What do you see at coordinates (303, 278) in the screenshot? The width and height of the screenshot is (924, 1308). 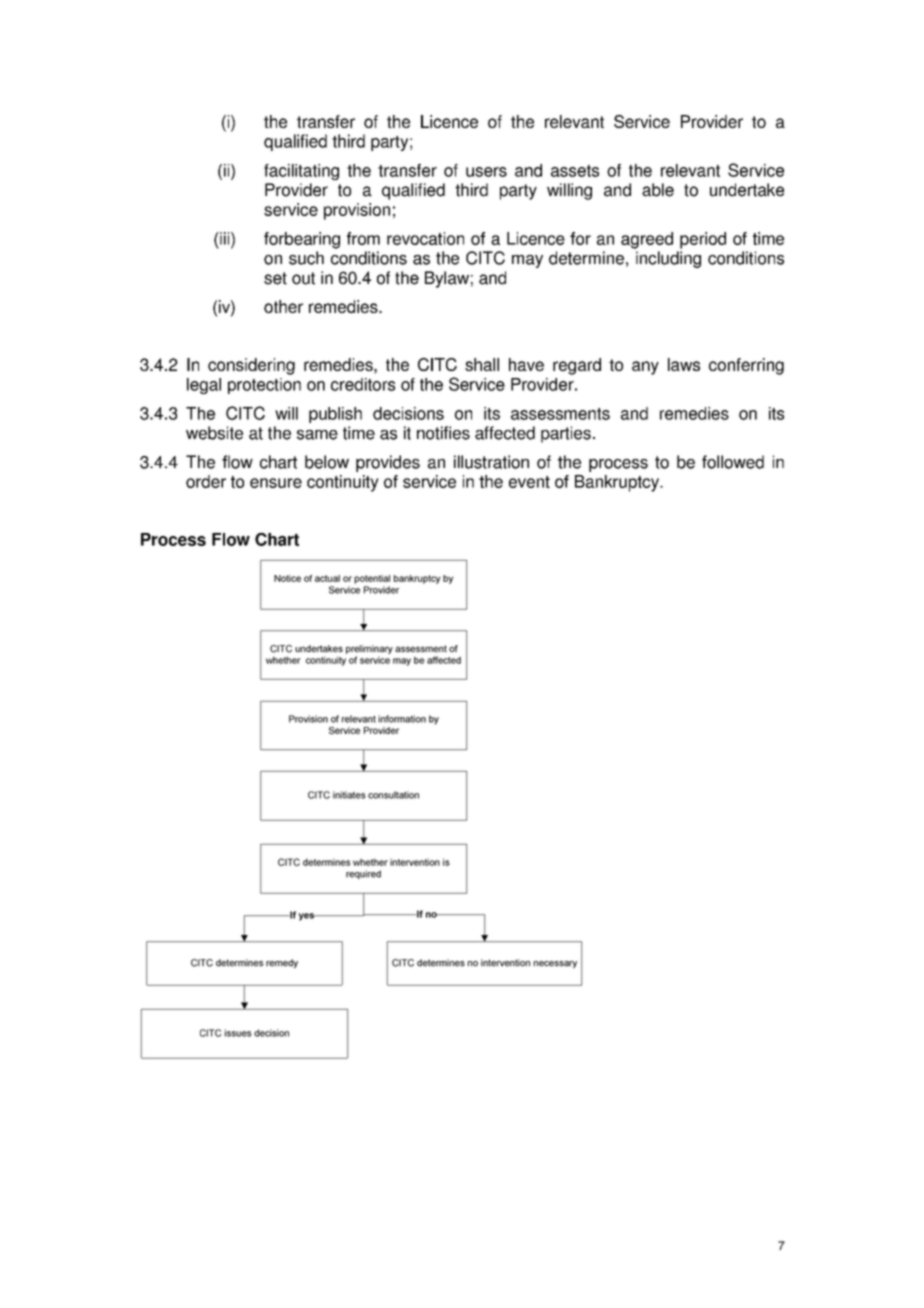 I see `out` at bounding box center [303, 278].
